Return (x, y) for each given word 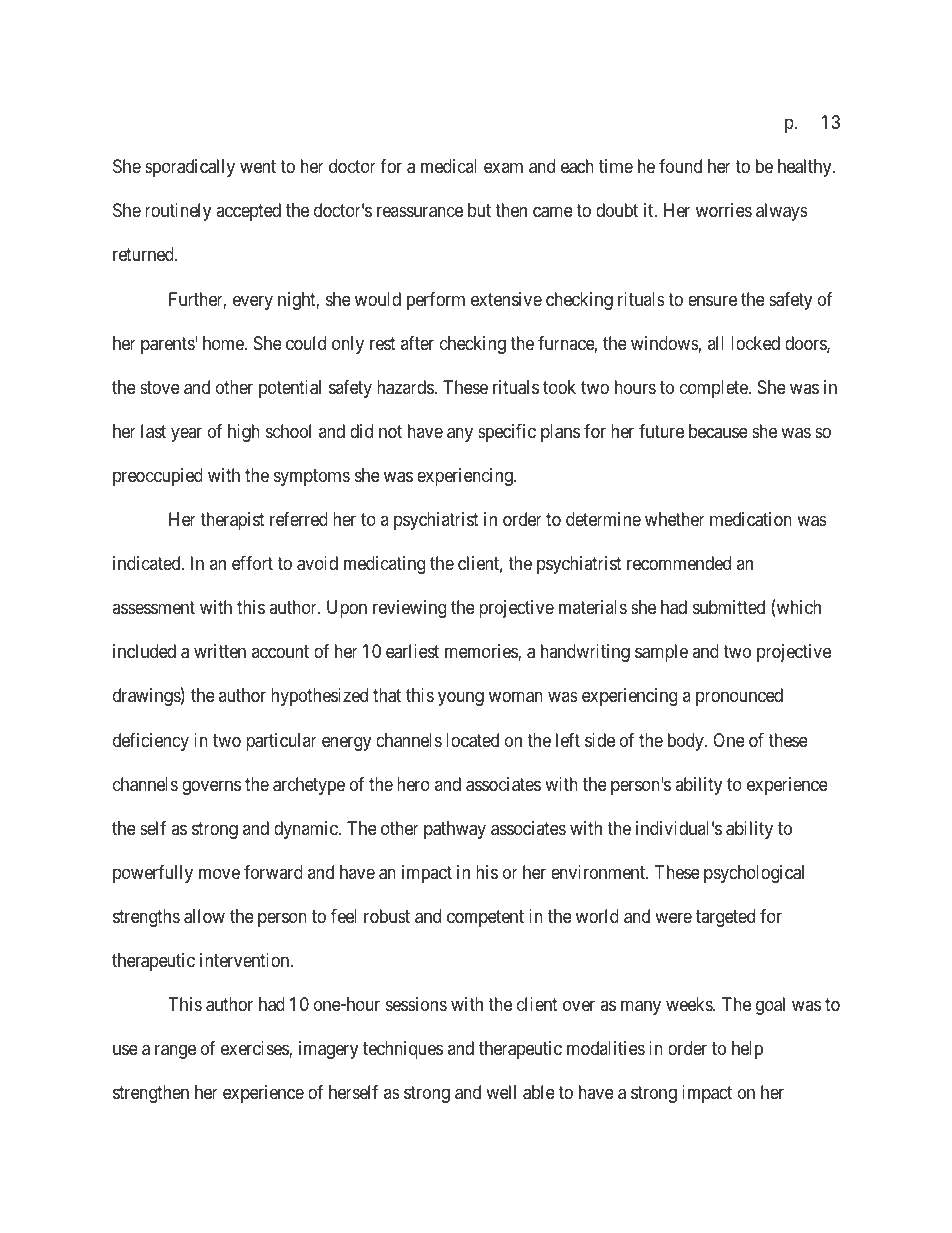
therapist (232, 521)
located (472, 740)
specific (507, 433)
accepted (248, 212)
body (687, 742)
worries (724, 210)
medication (751, 519)
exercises (255, 1049)
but (479, 210)
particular (281, 742)
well (501, 1092)
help (747, 1050)
